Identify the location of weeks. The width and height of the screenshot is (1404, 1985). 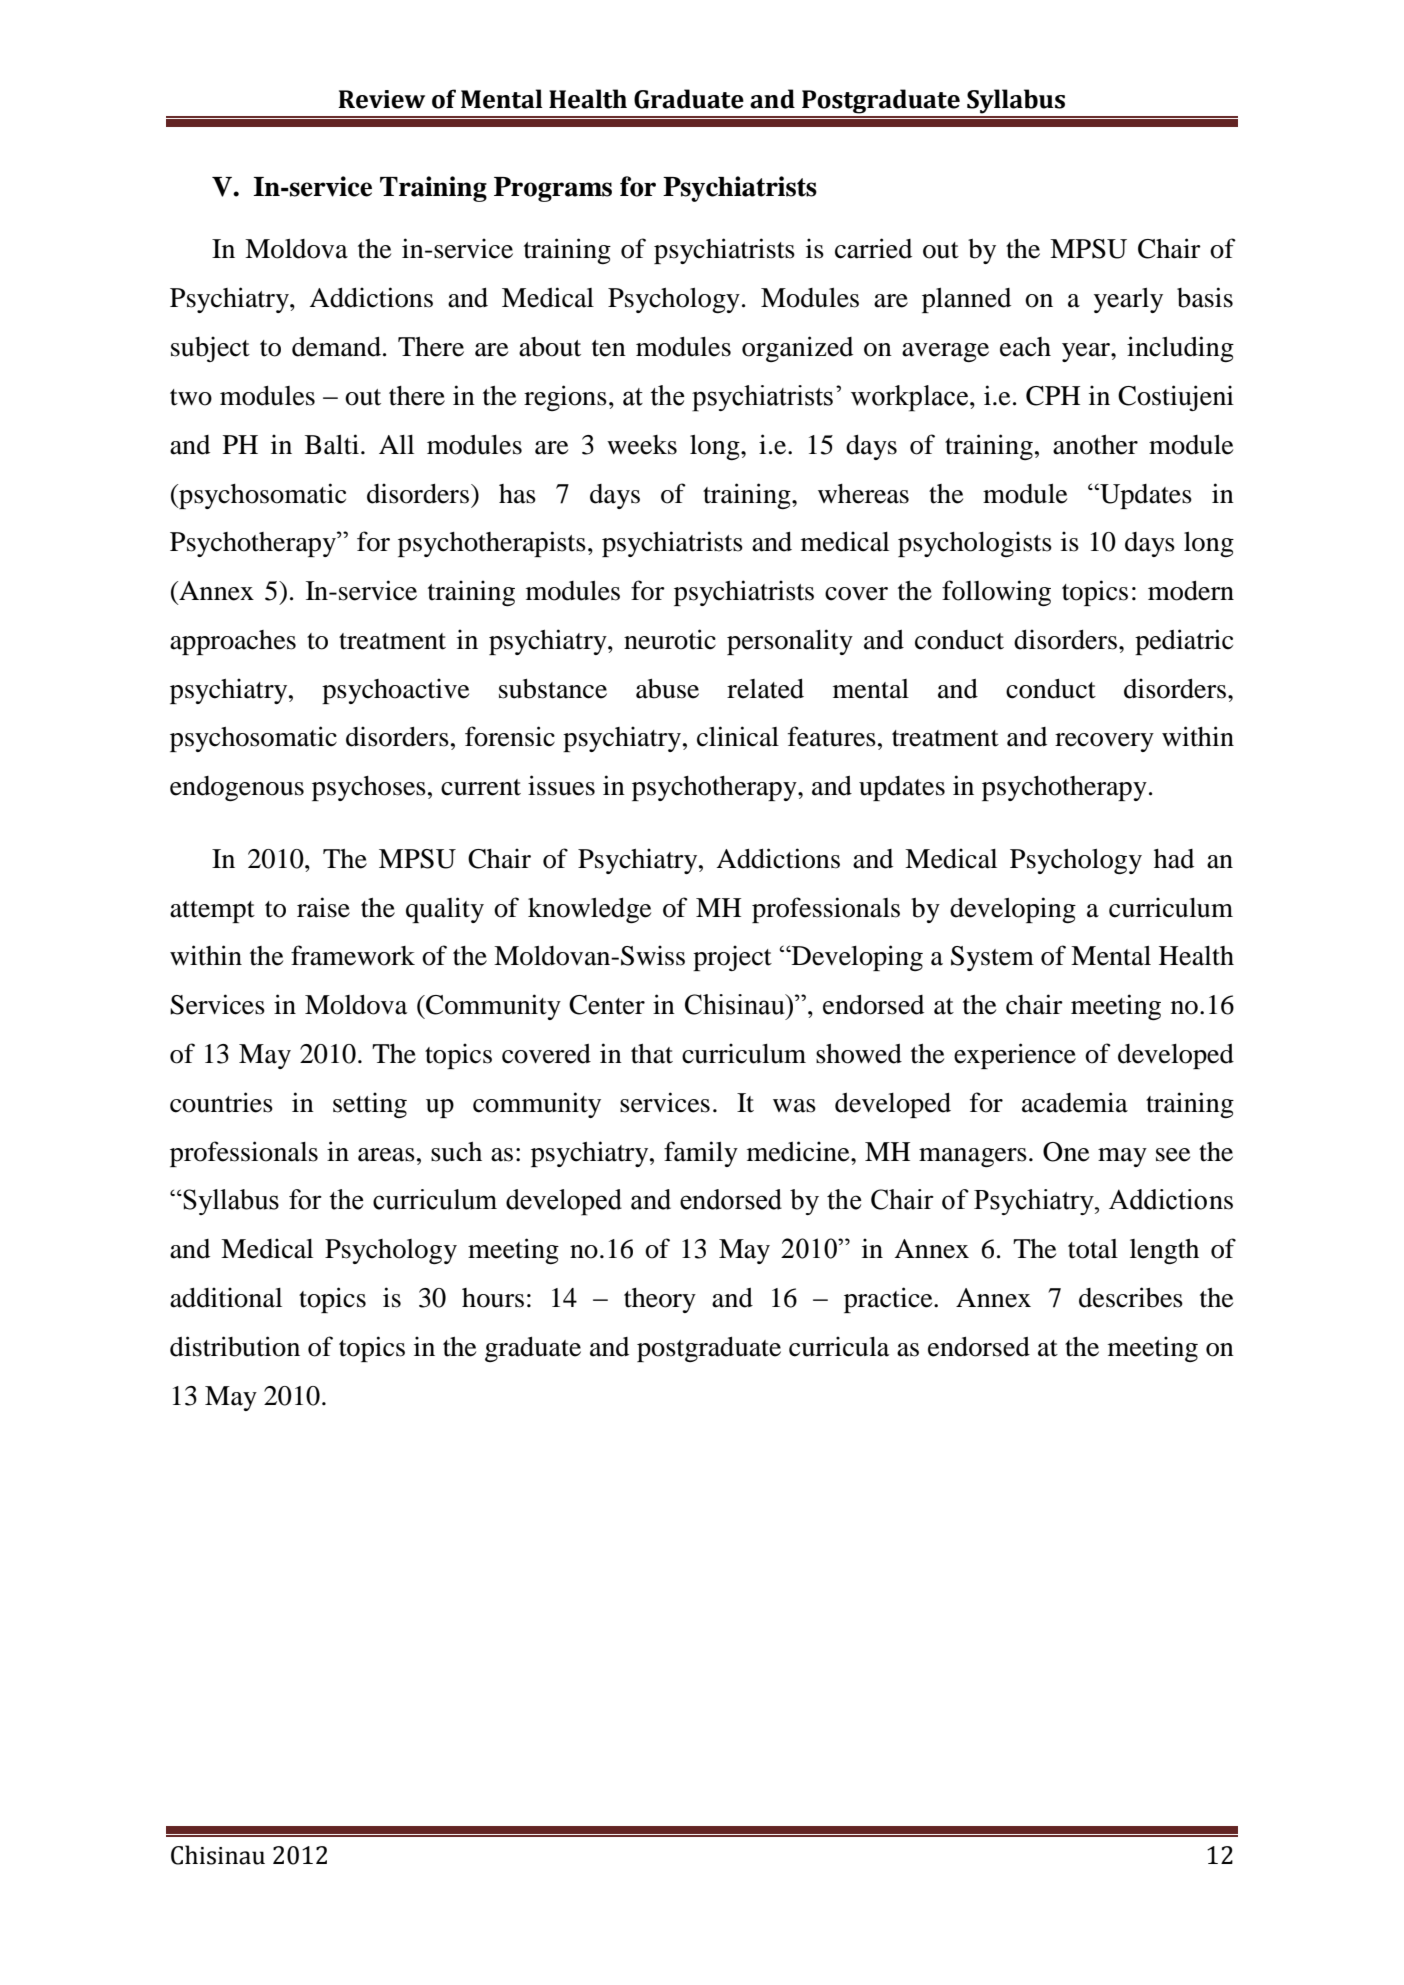
(642, 445).
